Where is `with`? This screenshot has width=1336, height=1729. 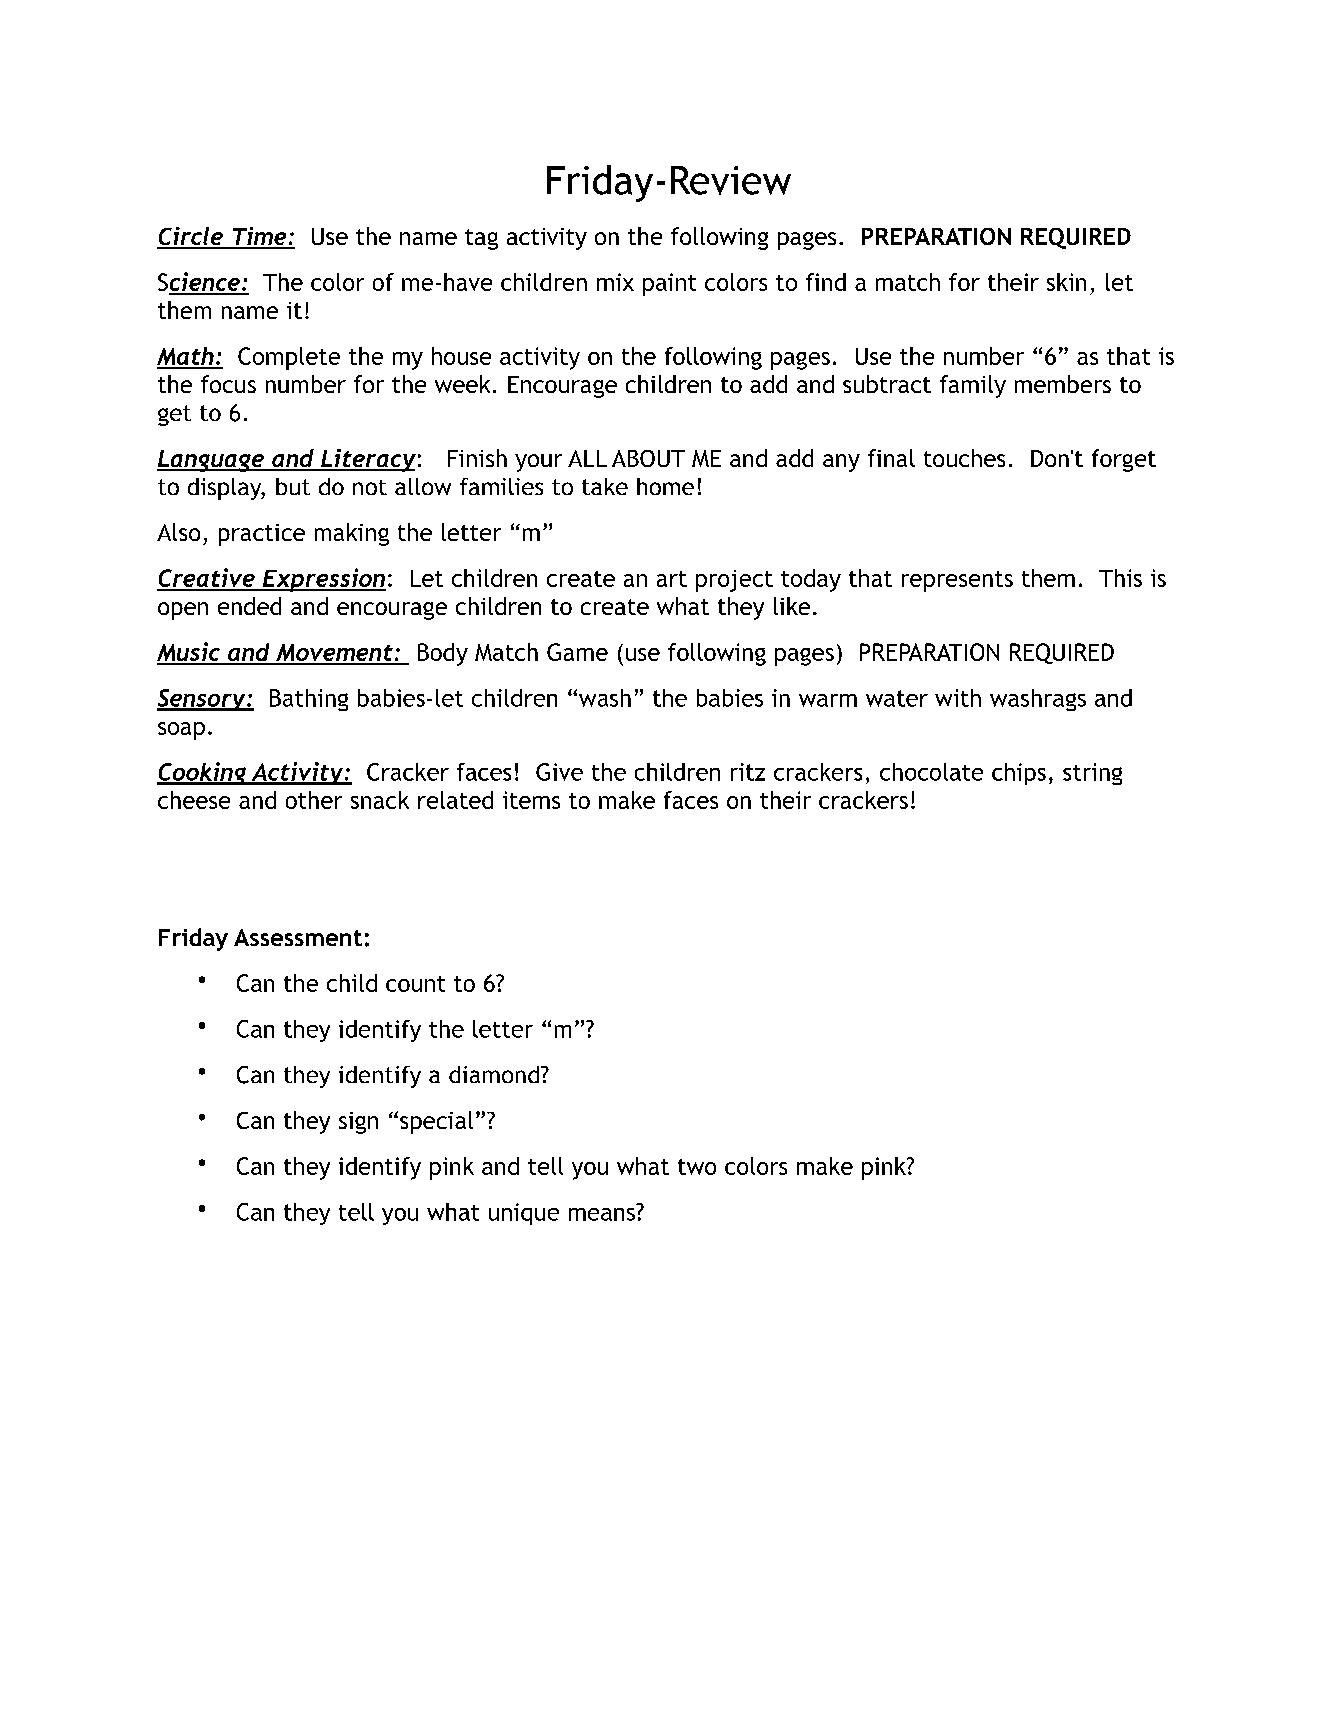 with is located at coordinates (958, 698).
